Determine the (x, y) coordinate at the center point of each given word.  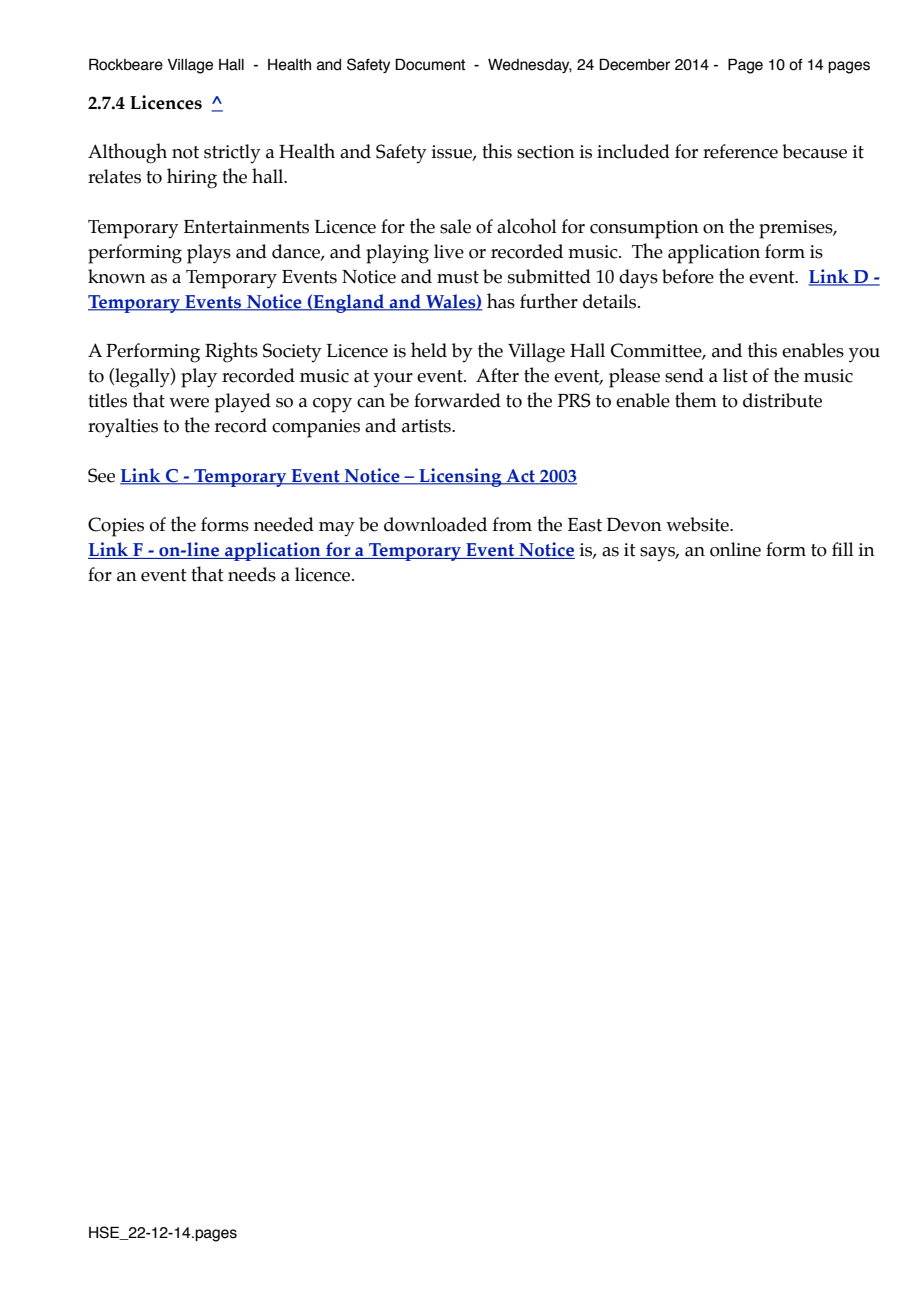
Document (430, 64)
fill (843, 549)
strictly (232, 154)
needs (252, 574)
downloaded (435, 524)
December (634, 64)
